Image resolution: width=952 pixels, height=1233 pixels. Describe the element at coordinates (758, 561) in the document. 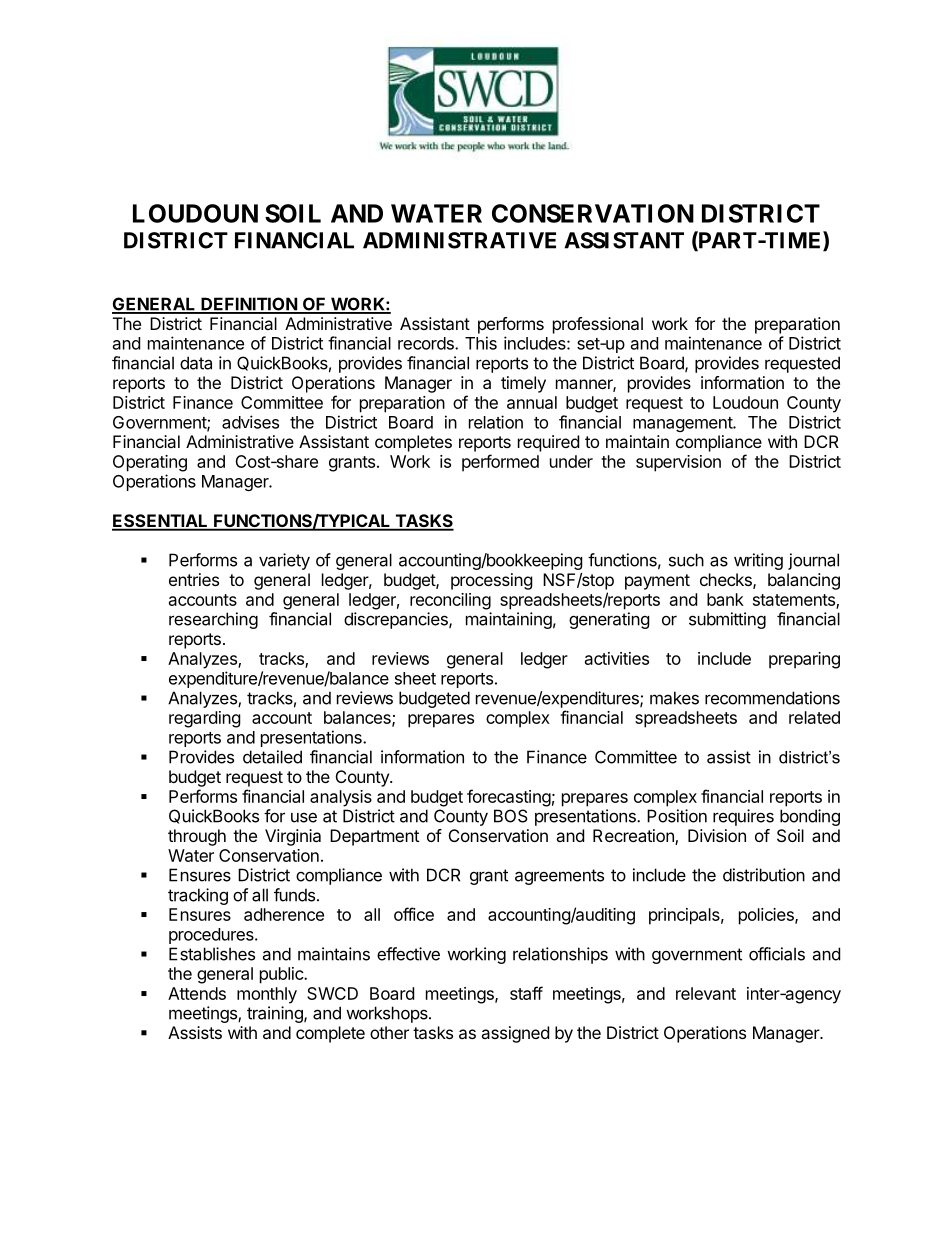

I see `writing` at that location.
